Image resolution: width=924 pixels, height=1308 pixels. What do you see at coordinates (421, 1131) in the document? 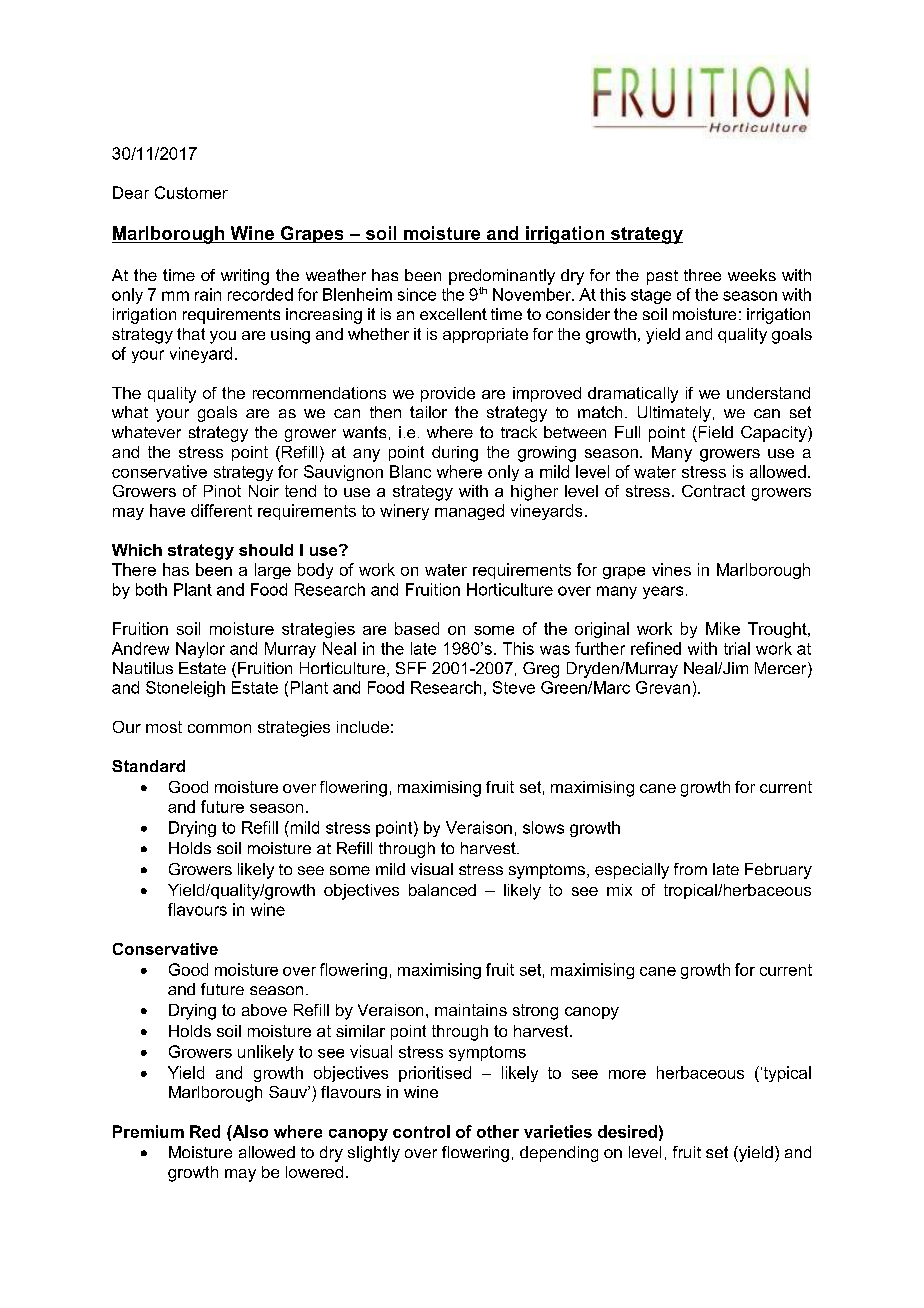
I see `control` at bounding box center [421, 1131].
